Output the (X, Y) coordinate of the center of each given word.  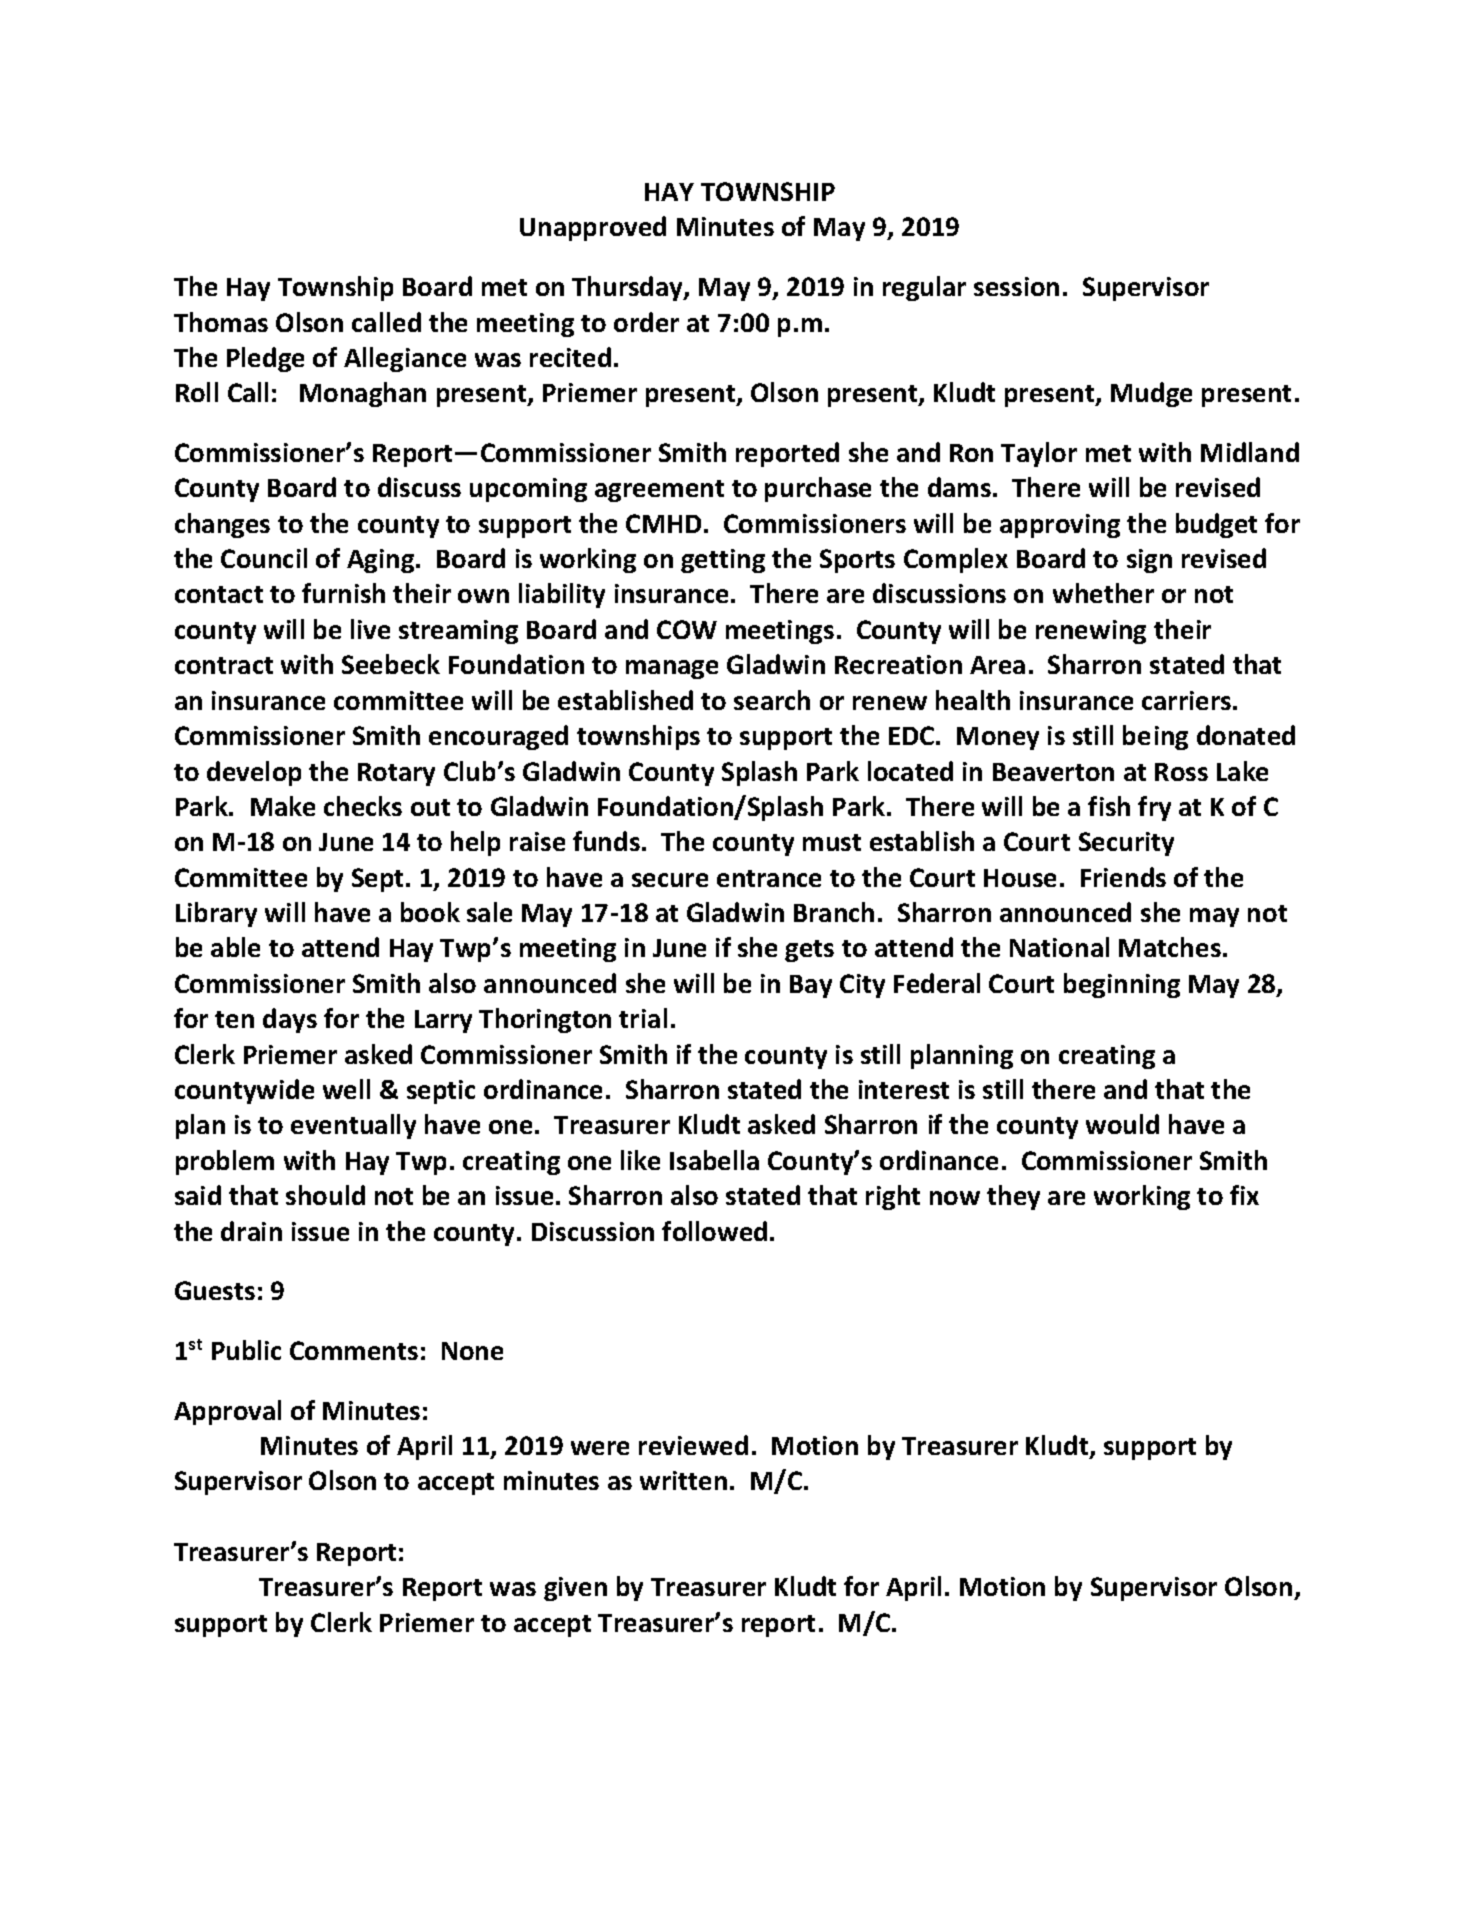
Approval (227, 1412)
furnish (343, 593)
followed (714, 1231)
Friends (1123, 877)
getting (723, 561)
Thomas (221, 322)
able (235, 947)
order (646, 322)
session (1016, 286)
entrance (769, 878)
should (325, 1195)
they (1013, 1197)
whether (1103, 593)
